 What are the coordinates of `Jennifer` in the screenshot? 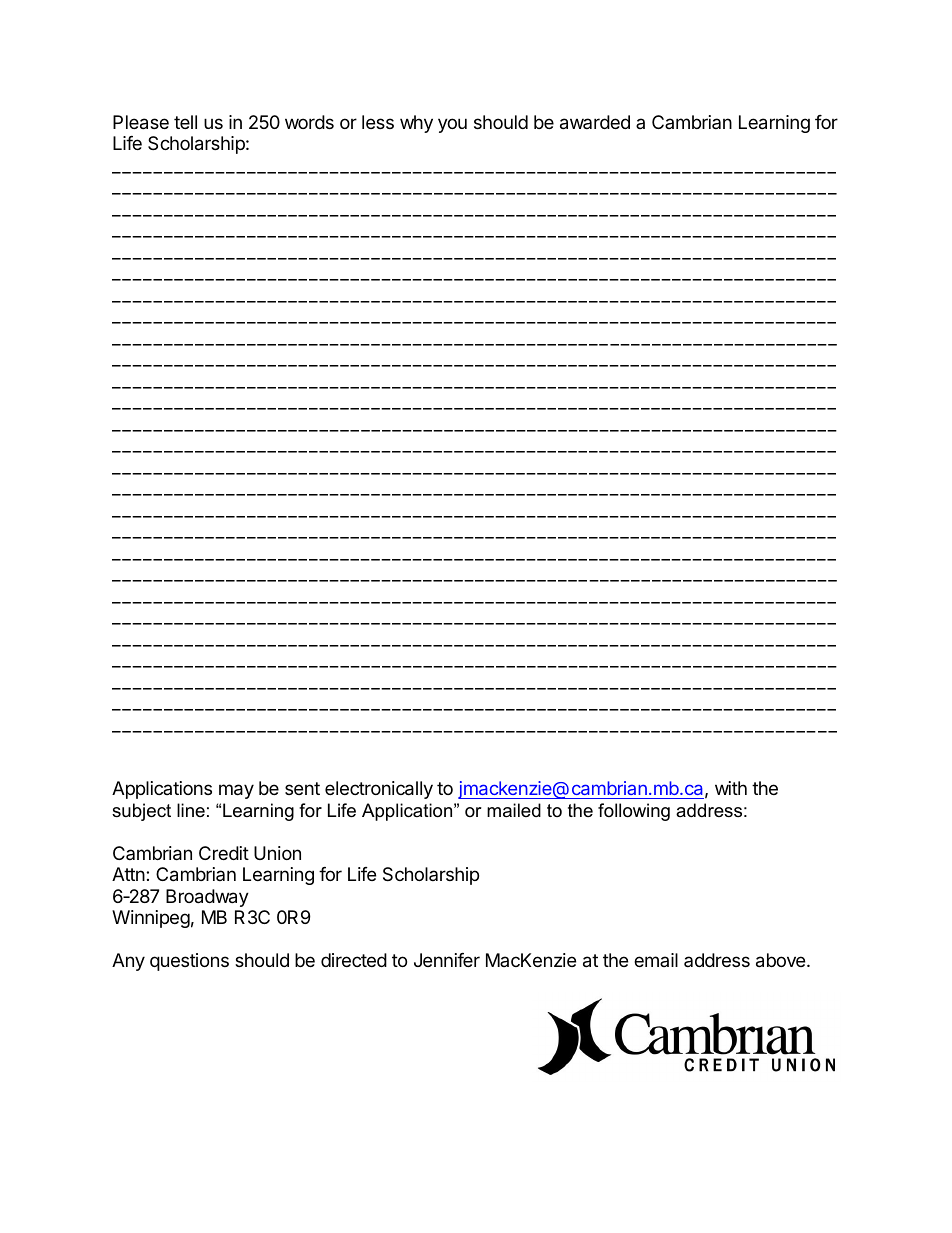 It's located at (447, 960).
